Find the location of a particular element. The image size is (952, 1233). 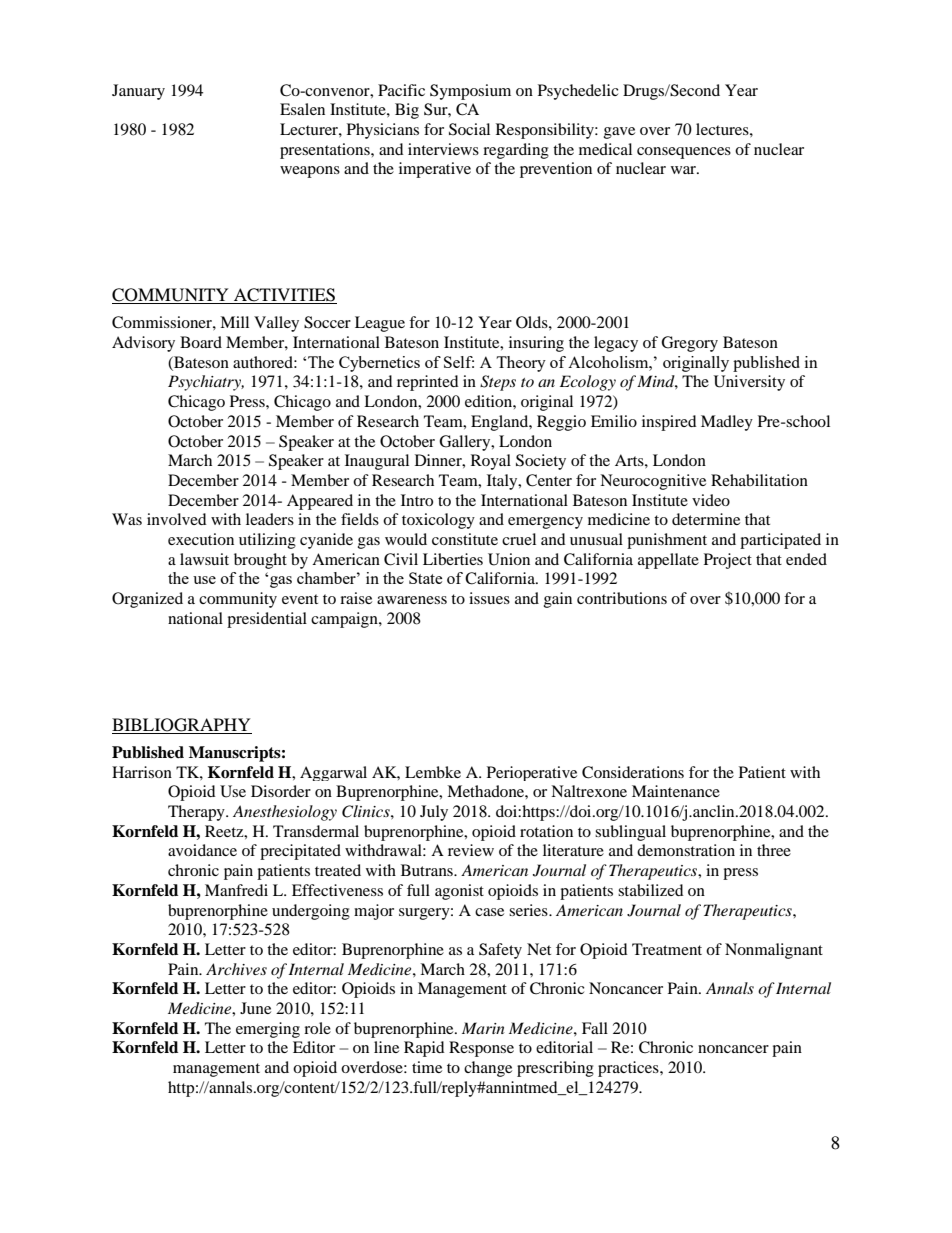

BIBLIOGRAPHY is located at coordinates (182, 726).
